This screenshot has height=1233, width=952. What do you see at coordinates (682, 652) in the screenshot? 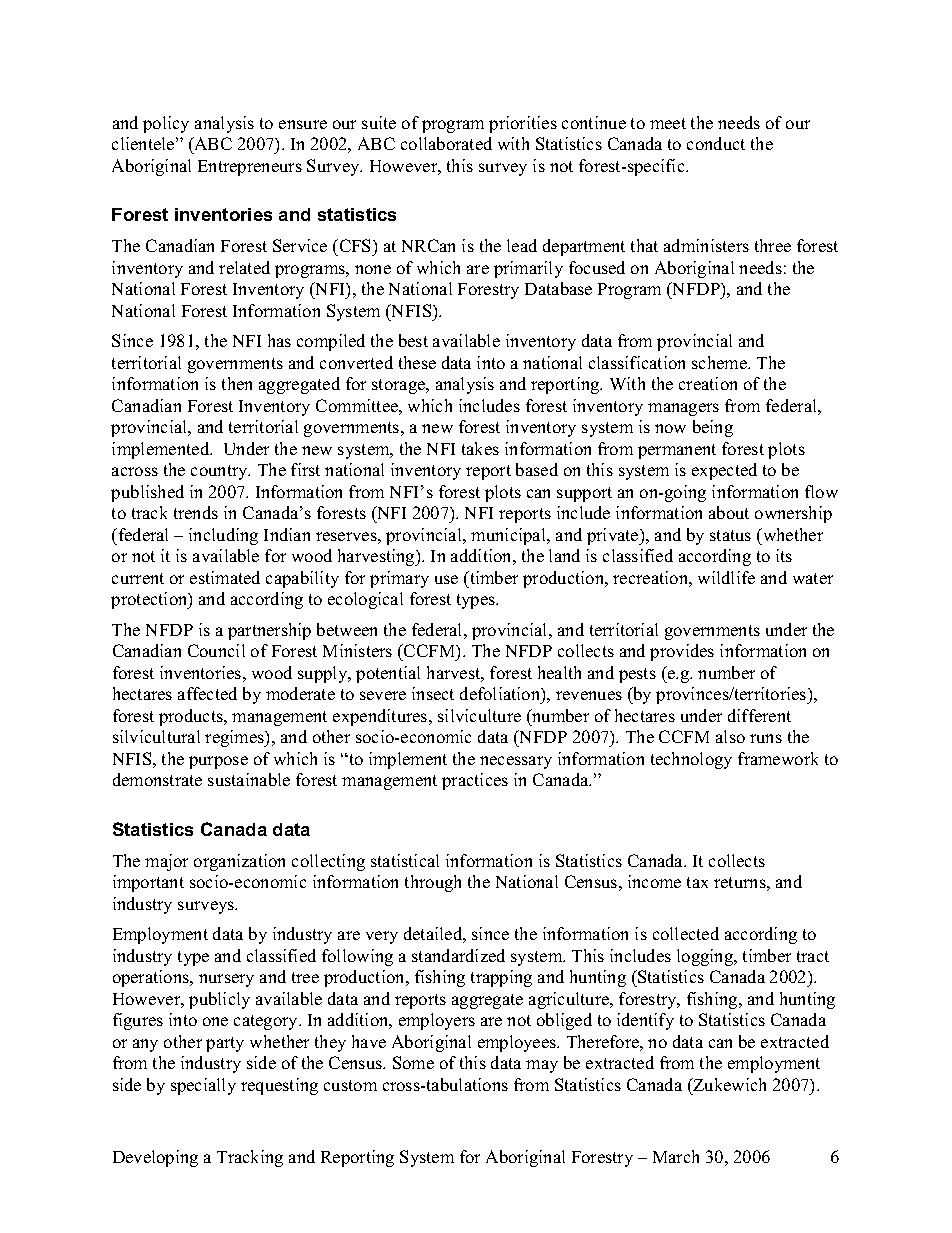
I see `provides` at bounding box center [682, 652].
